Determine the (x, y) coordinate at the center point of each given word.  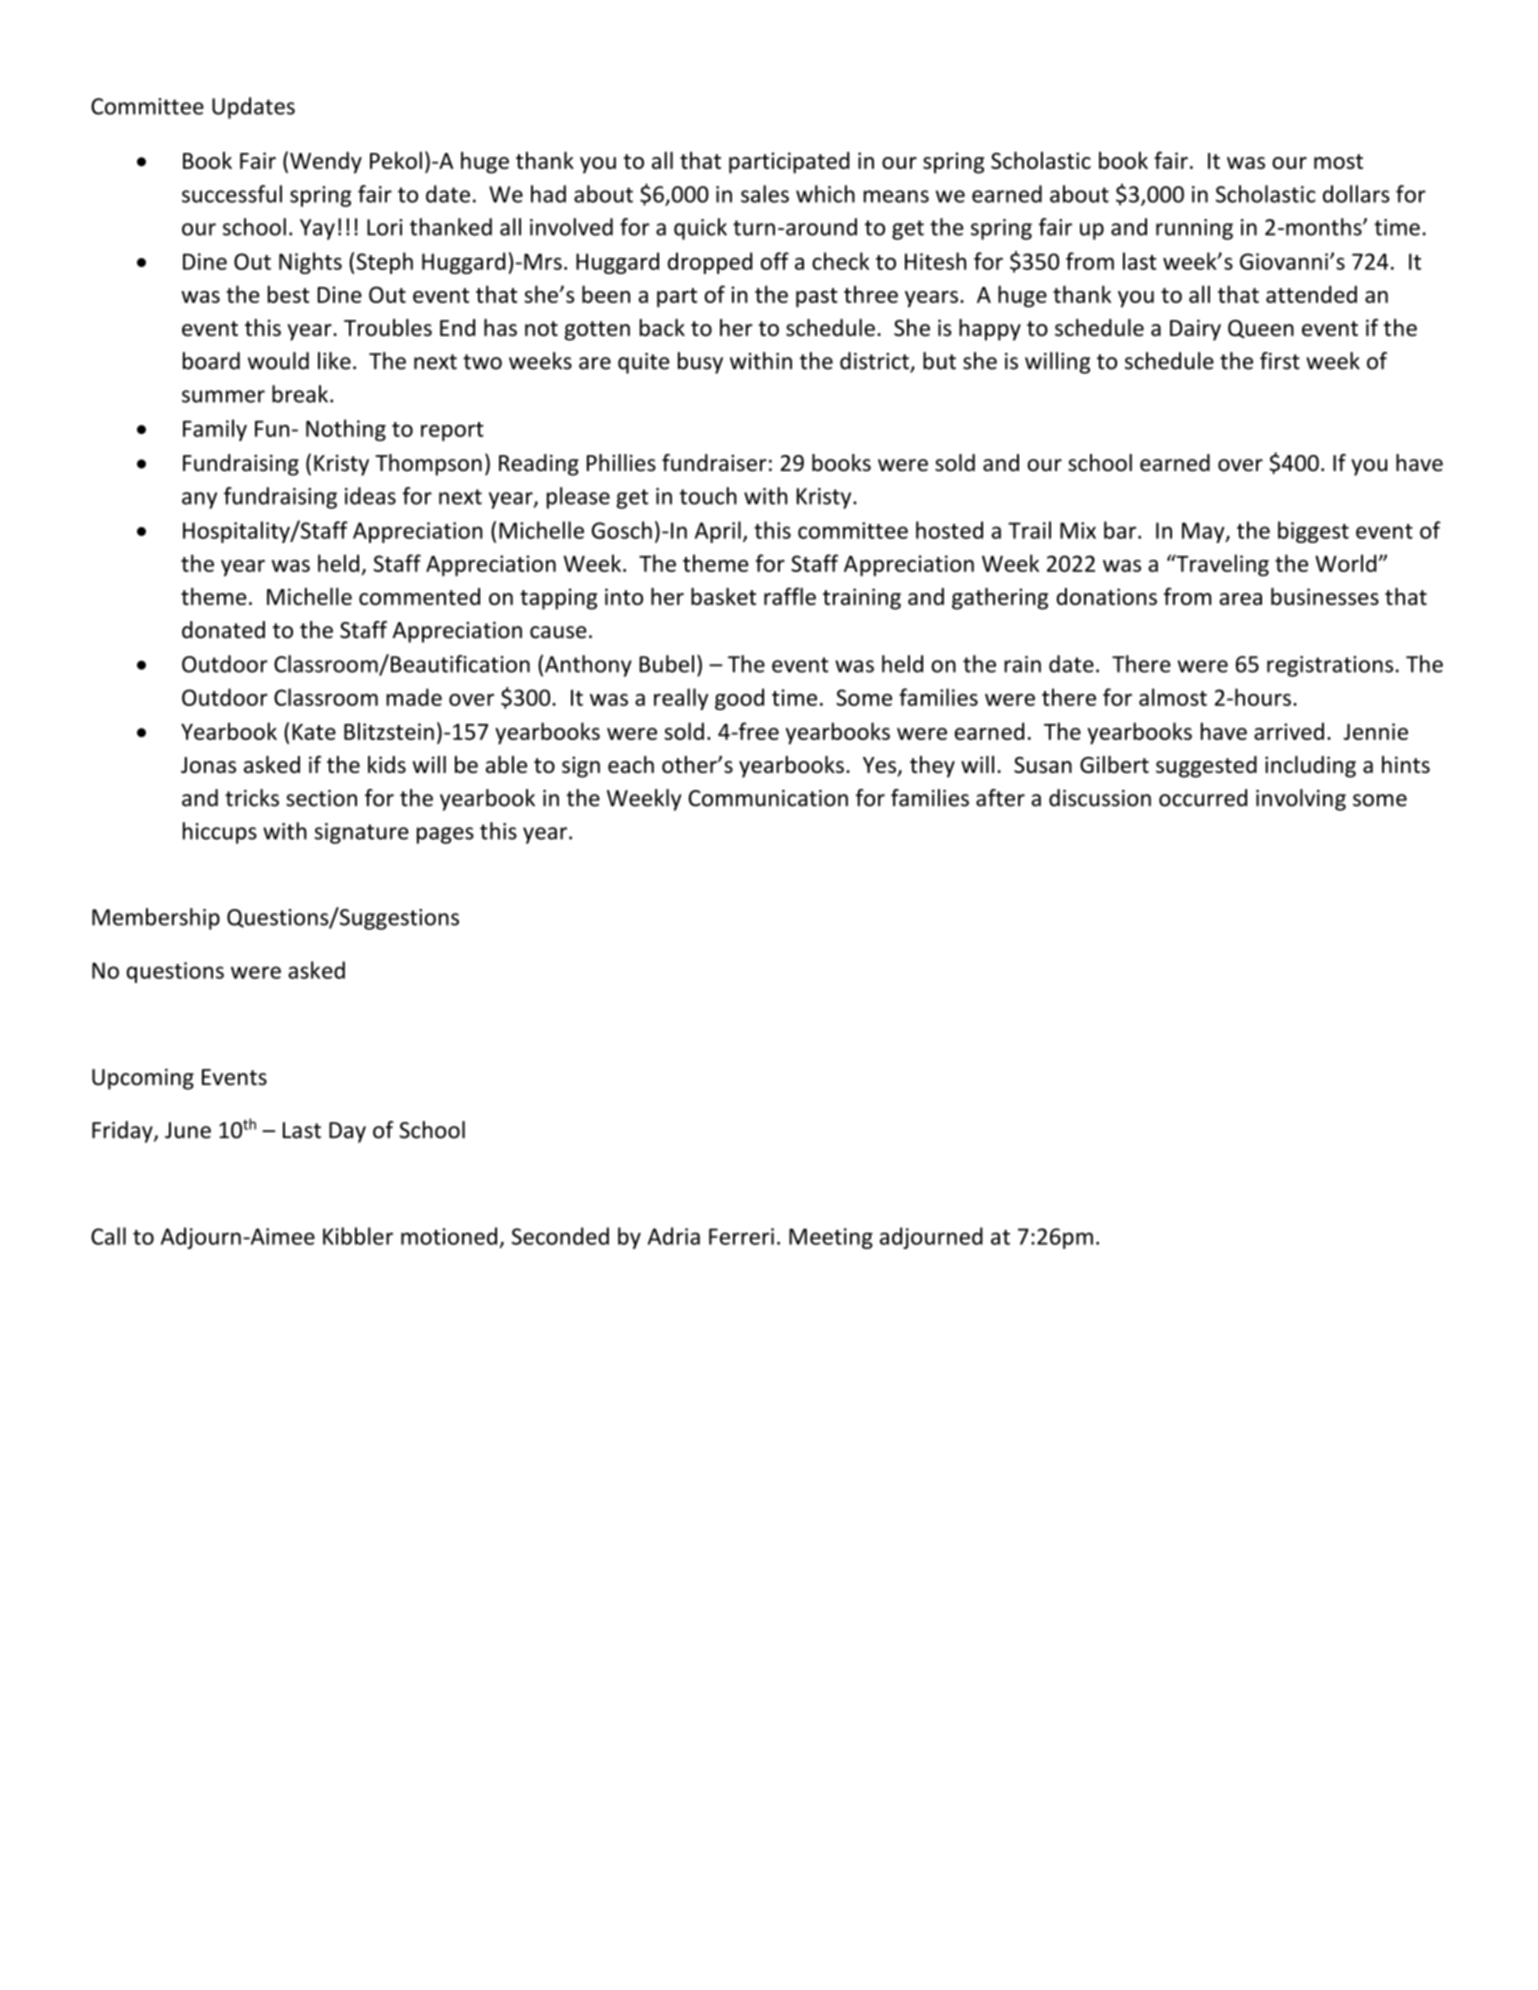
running (1194, 229)
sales (765, 194)
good (739, 699)
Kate (314, 732)
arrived (1289, 731)
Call (108, 1236)
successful (232, 194)
